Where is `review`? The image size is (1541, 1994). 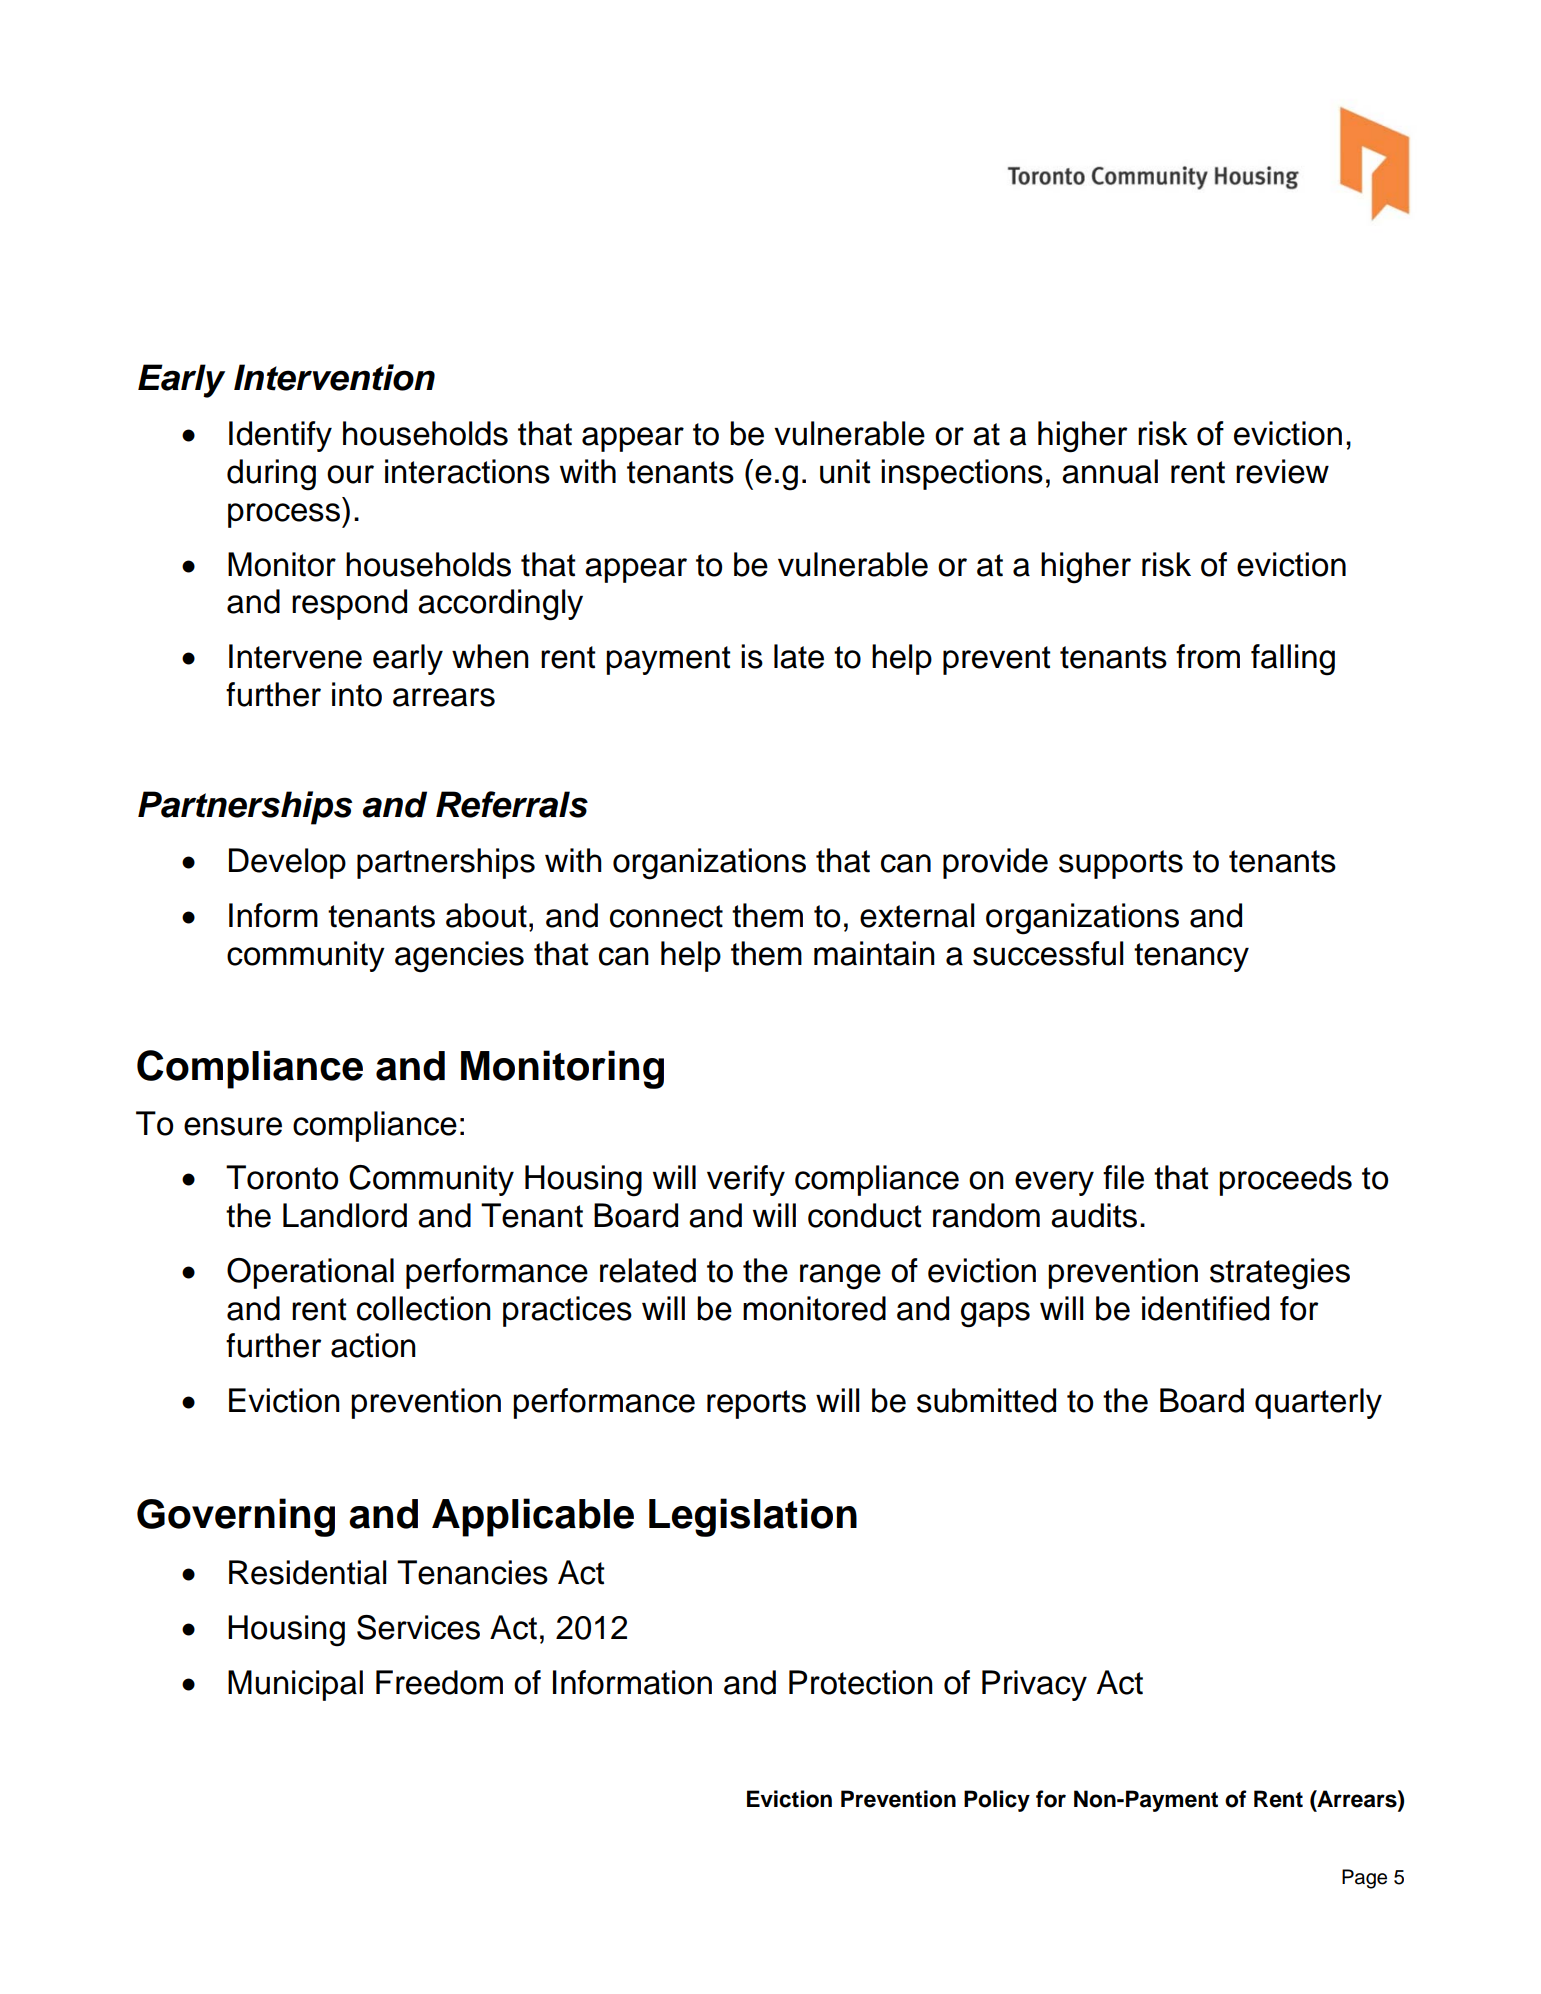 review is located at coordinates (1282, 471).
